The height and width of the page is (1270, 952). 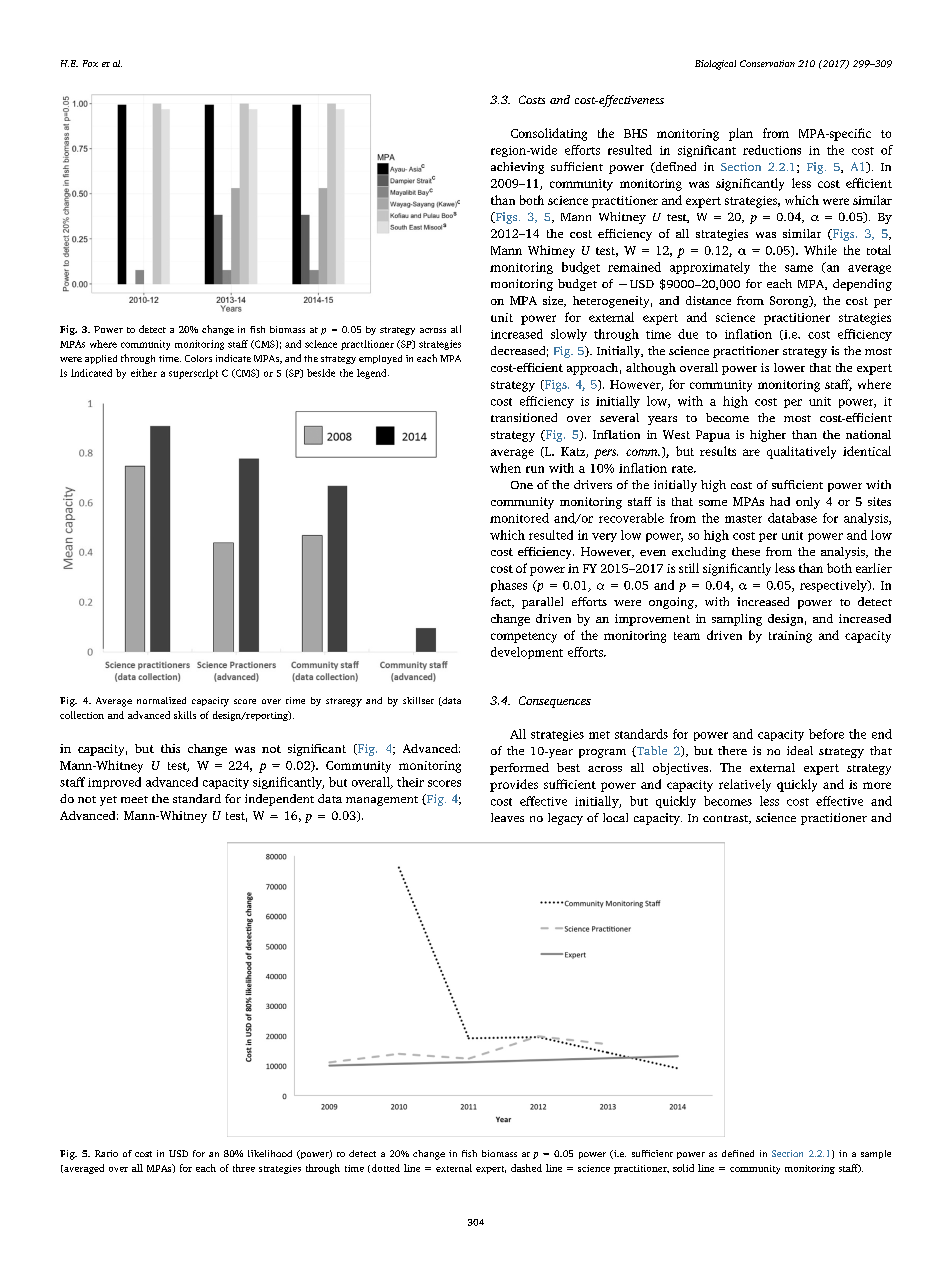 I want to click on training, so click(x=790, y=637).
